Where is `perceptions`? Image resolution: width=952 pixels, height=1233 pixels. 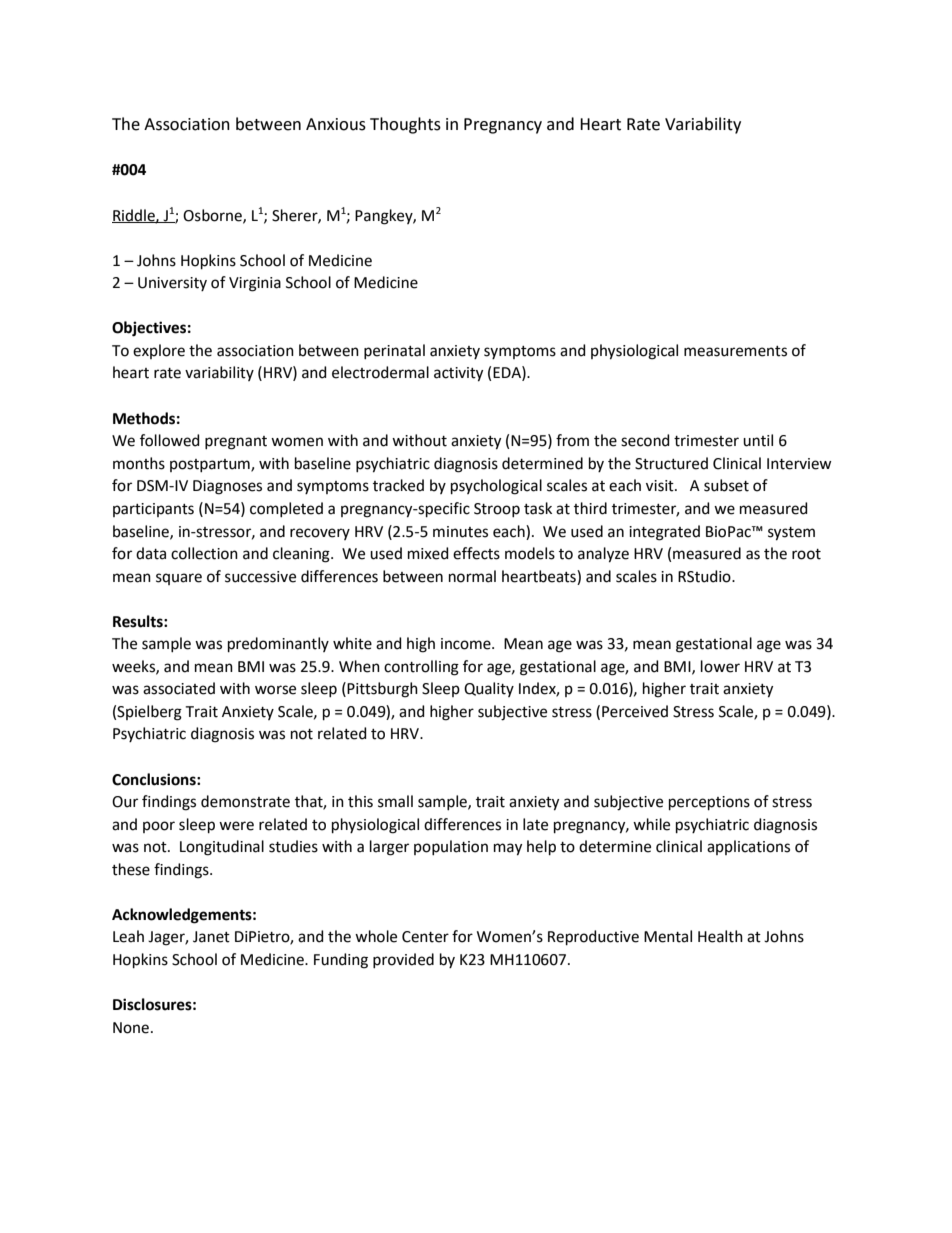 perceptions is located at coordinates (709, 803).
